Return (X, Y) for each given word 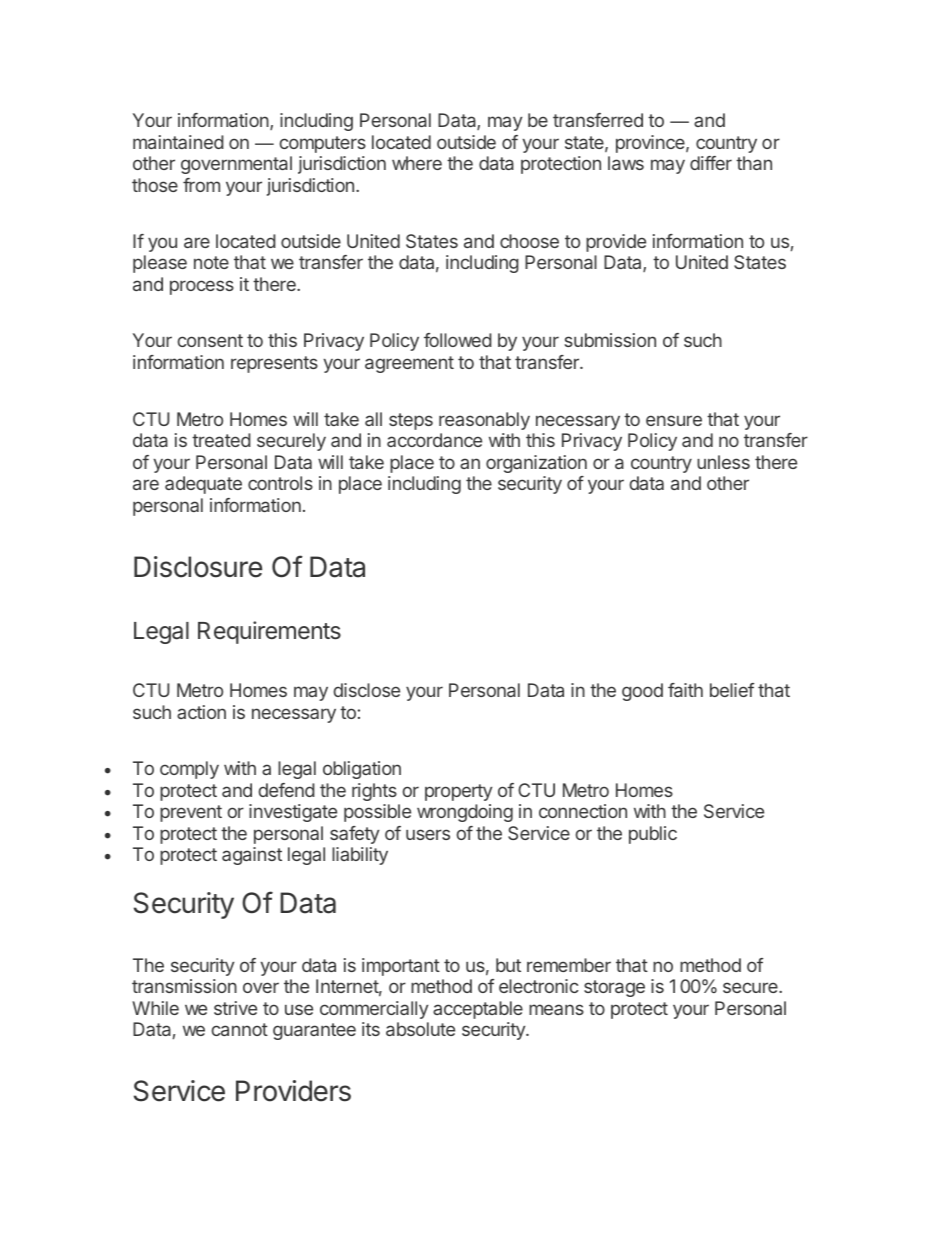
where (417, 163)
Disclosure (198, 567)
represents (274, 364)
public (653, 835)
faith (685, 690)
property (458, 792)
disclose (367, 690)
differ (711, 163)
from (201, 185)
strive (235, 1008)
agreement (409, 364)
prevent (191, 813)
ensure (674, 420)
